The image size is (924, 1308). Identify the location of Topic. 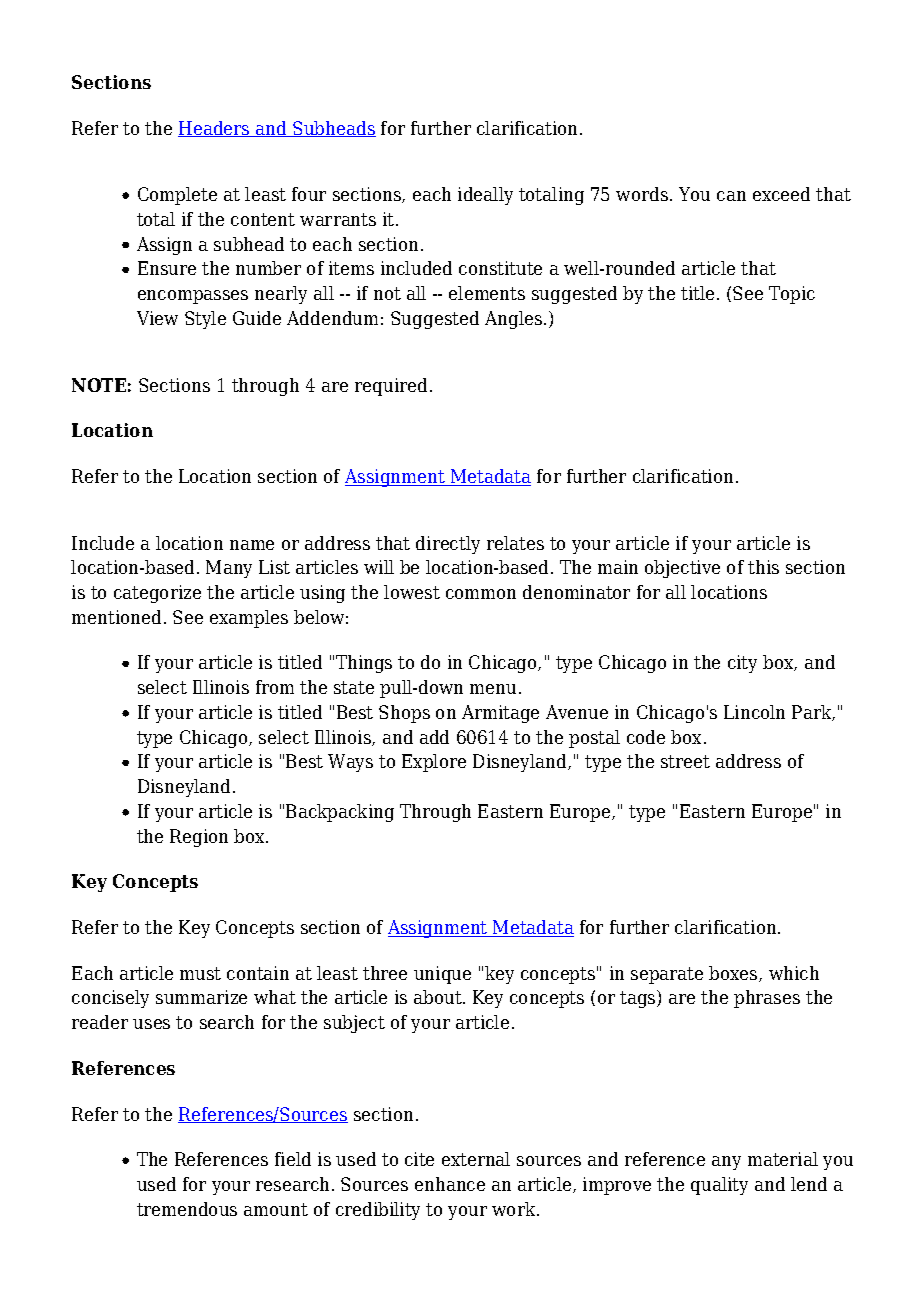
(792, 295).
